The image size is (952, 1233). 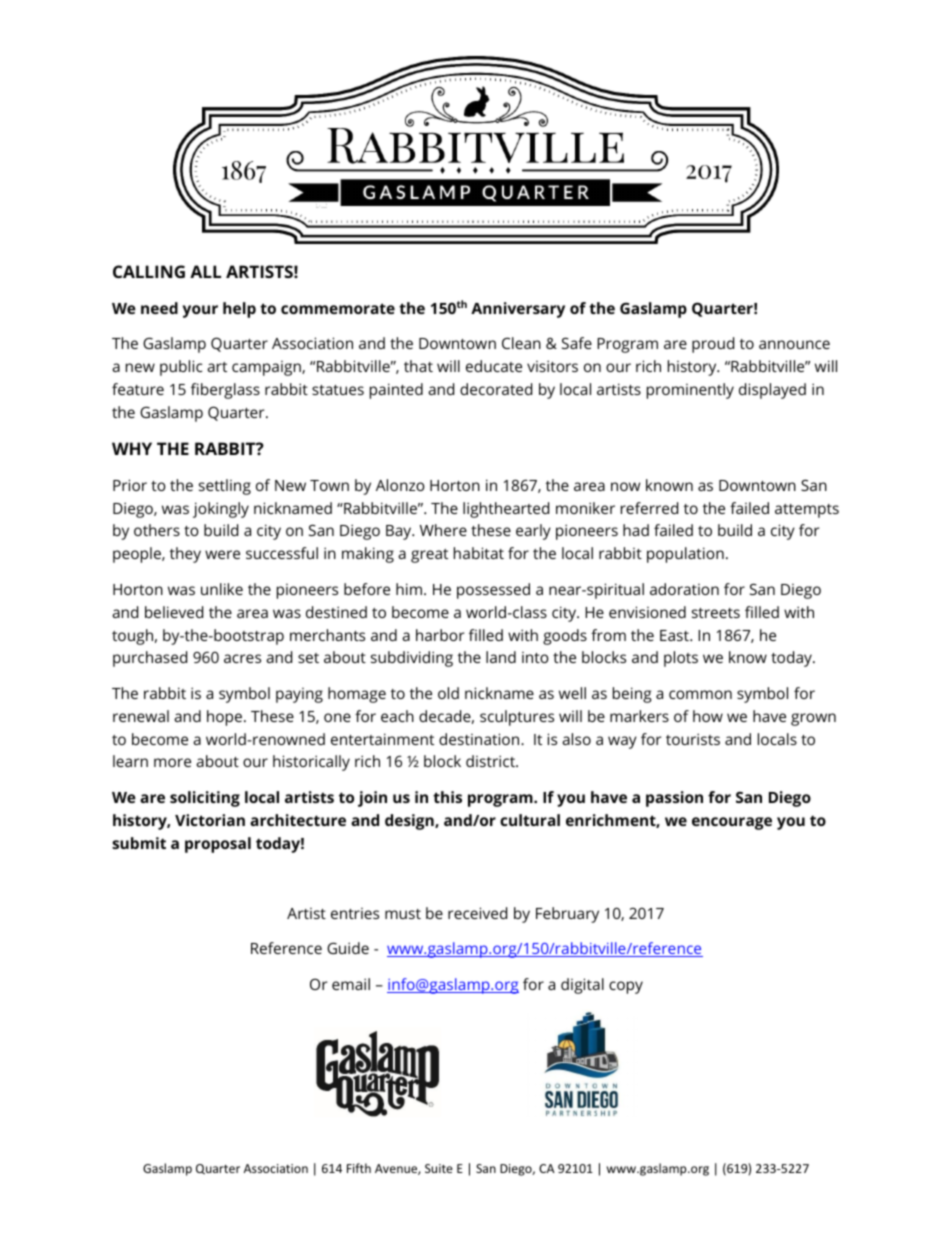 What do you see at coordinates (708, 716) in the document?
I see `how` at bounding box center [708, 716].
